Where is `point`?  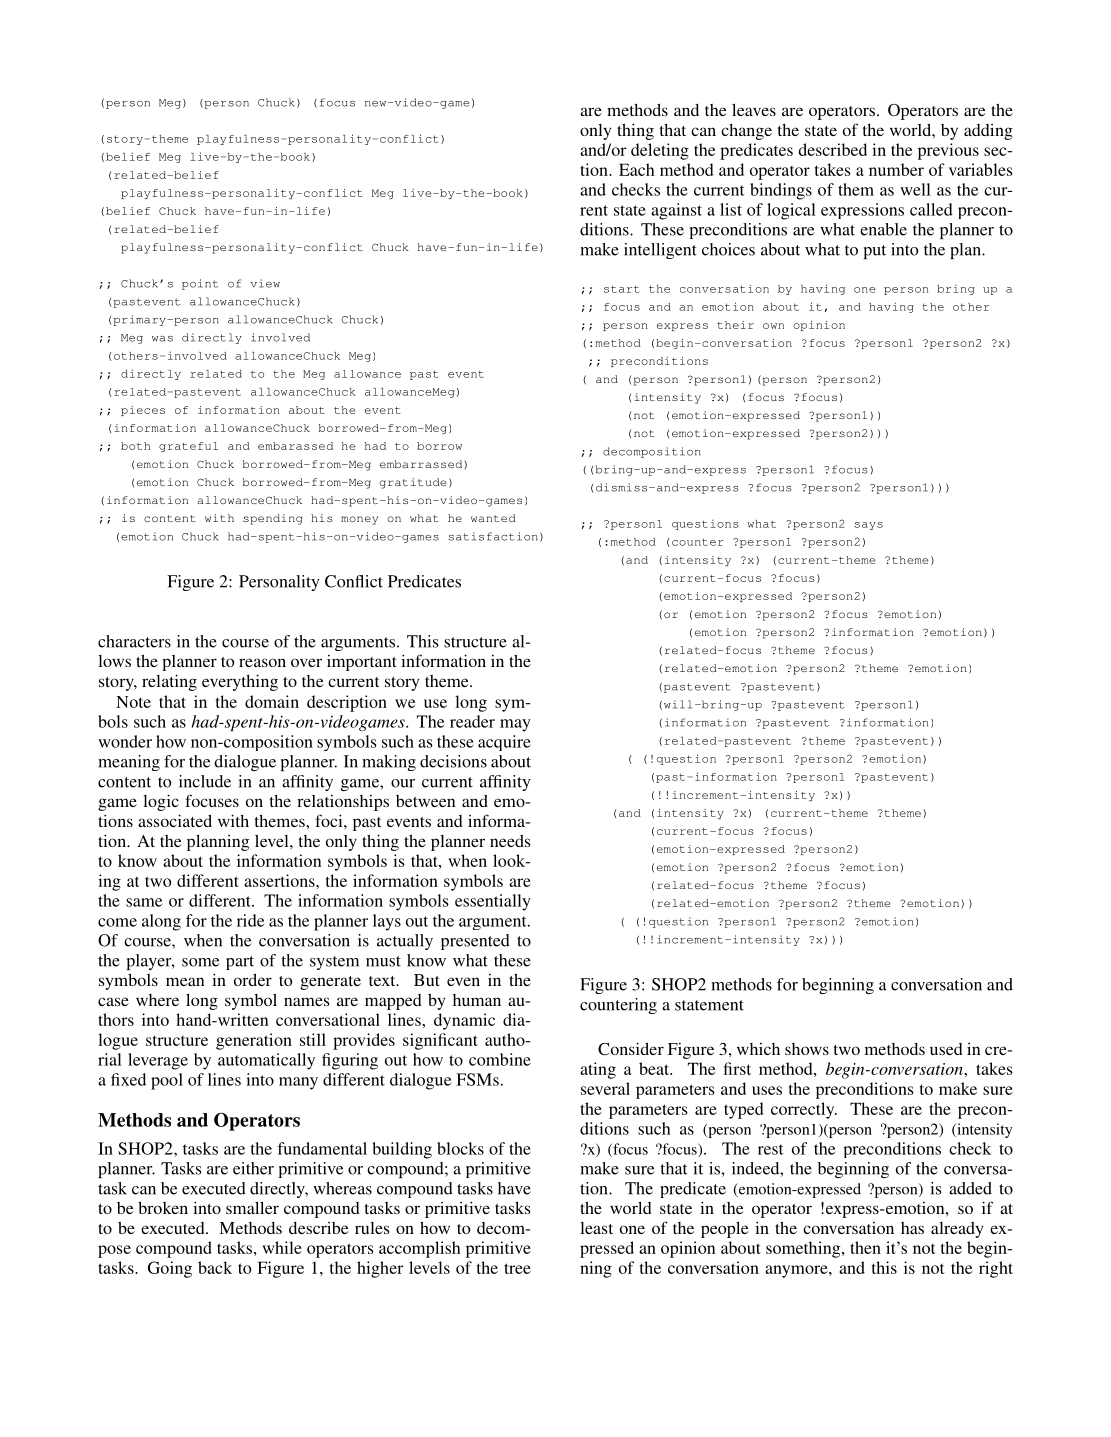
point is located at coordinates (200, 284).
